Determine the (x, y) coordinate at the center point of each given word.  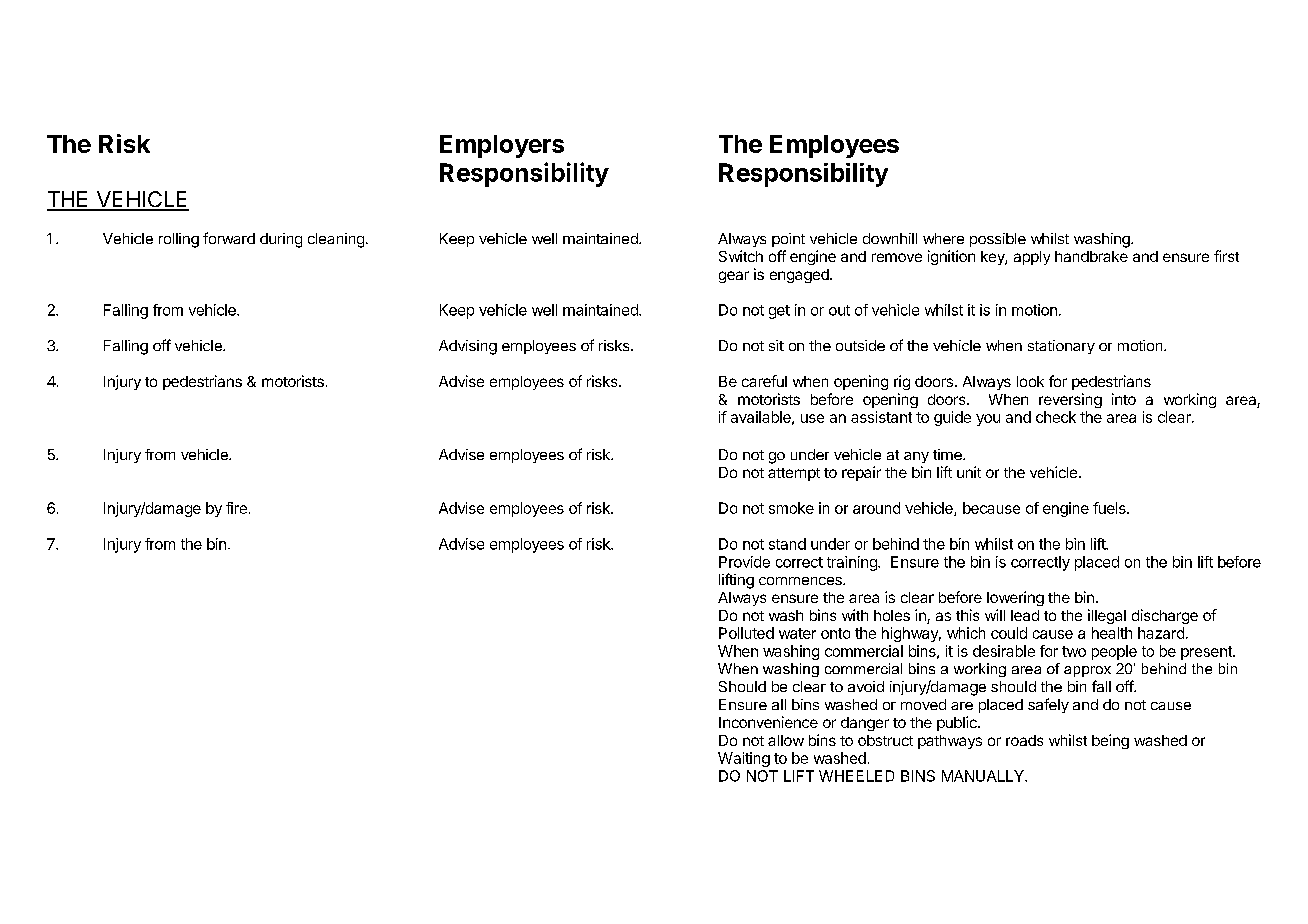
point (788, 240)
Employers (502, 146)
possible (998, 240)
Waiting (744, 759)
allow (786, 740)
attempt (794, 474)
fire (236, 508)
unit (969, 472)
